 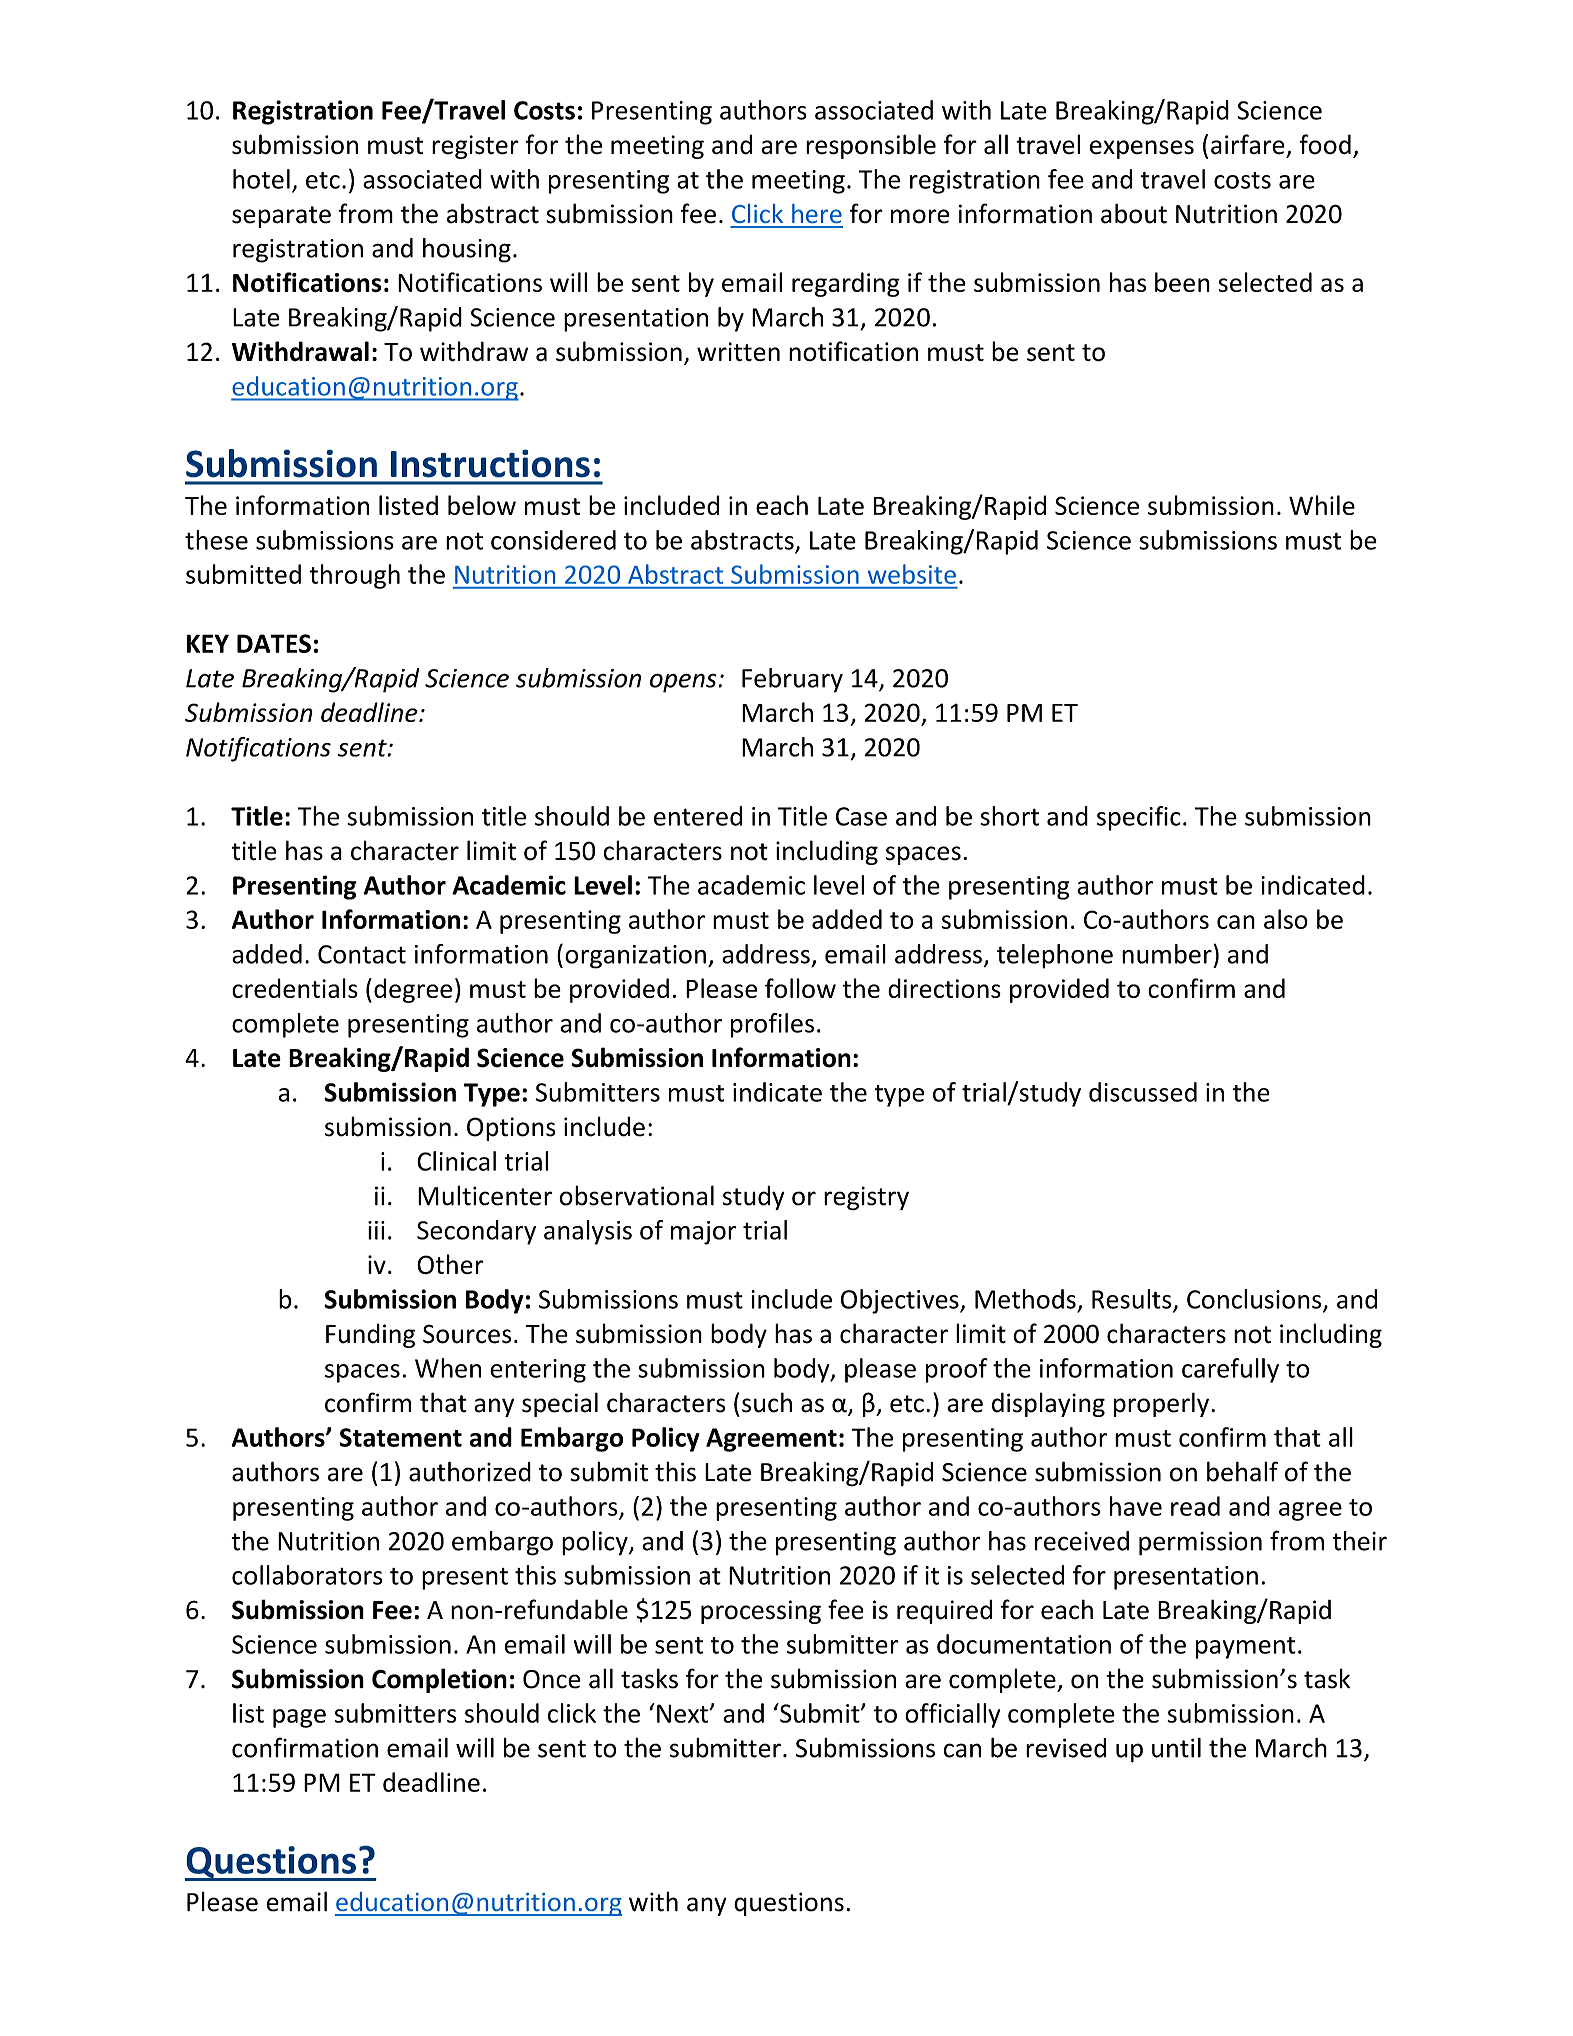 What do you see at coordinates (1143, 1092) in the screenshot?
I see `discussed` at bounding box center [1143, 1092].
